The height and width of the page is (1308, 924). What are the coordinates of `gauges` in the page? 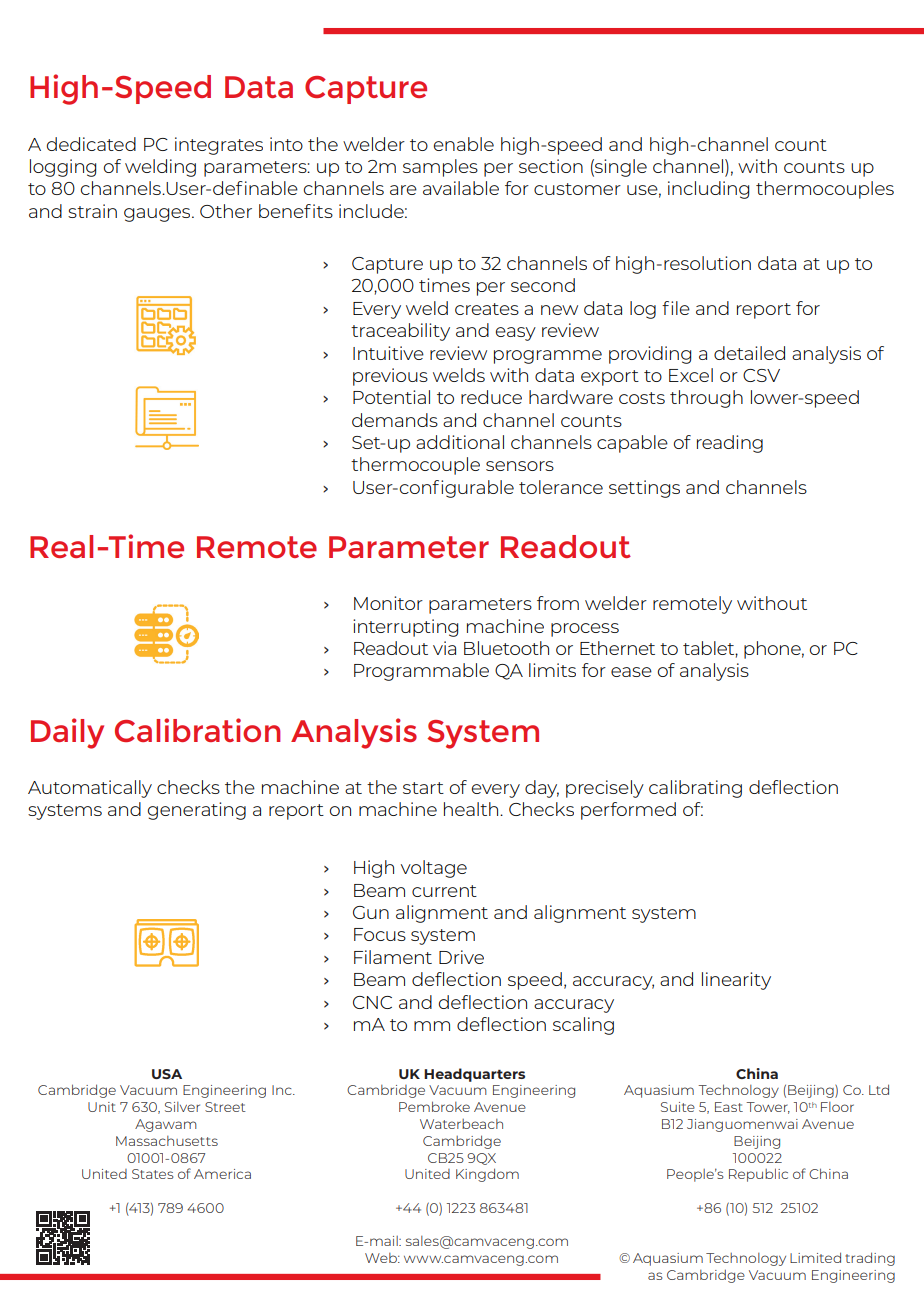 It's located at (158, 215).
